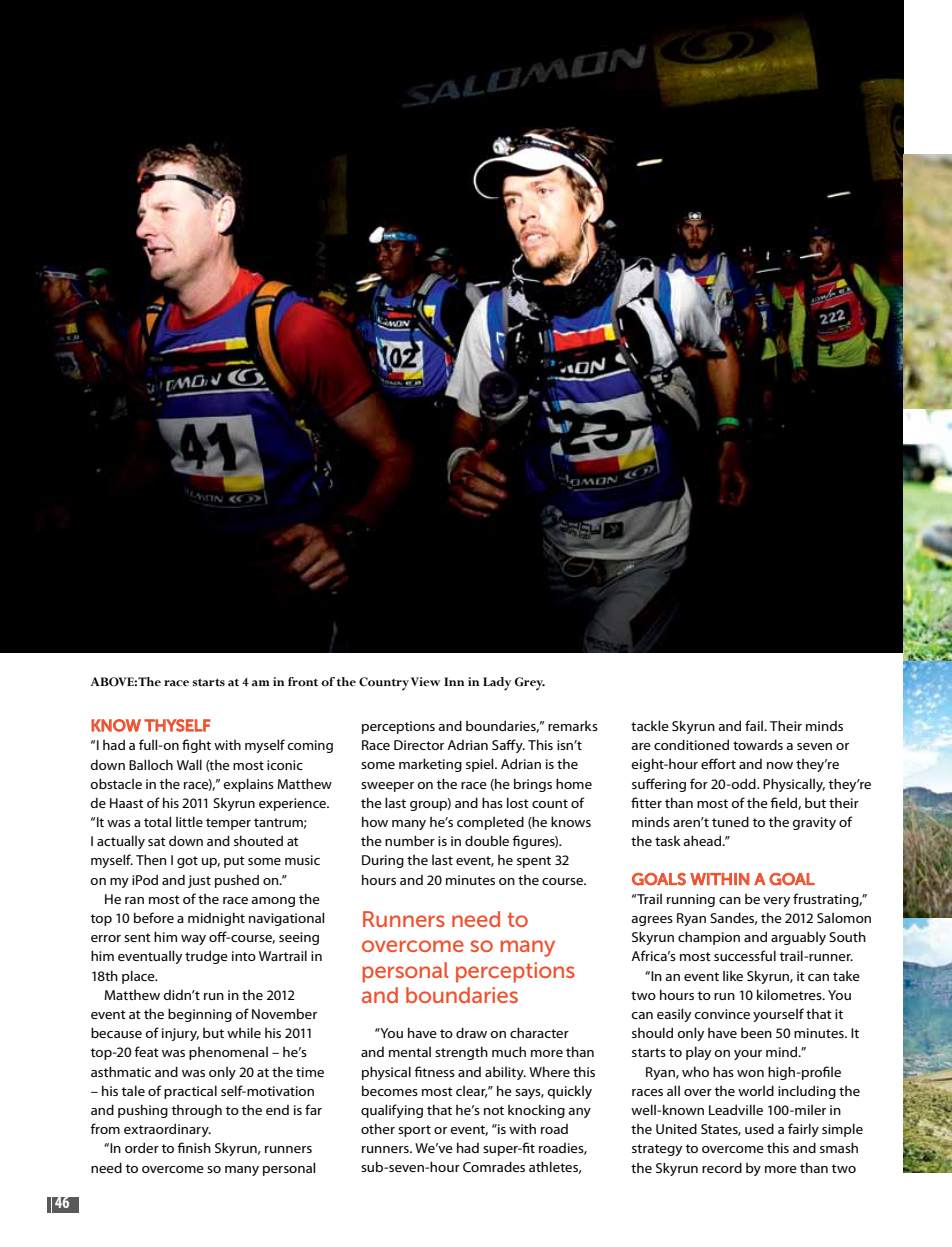 The image size is (952, 1247). I want to click on Comrades, so click(494, 1166).
